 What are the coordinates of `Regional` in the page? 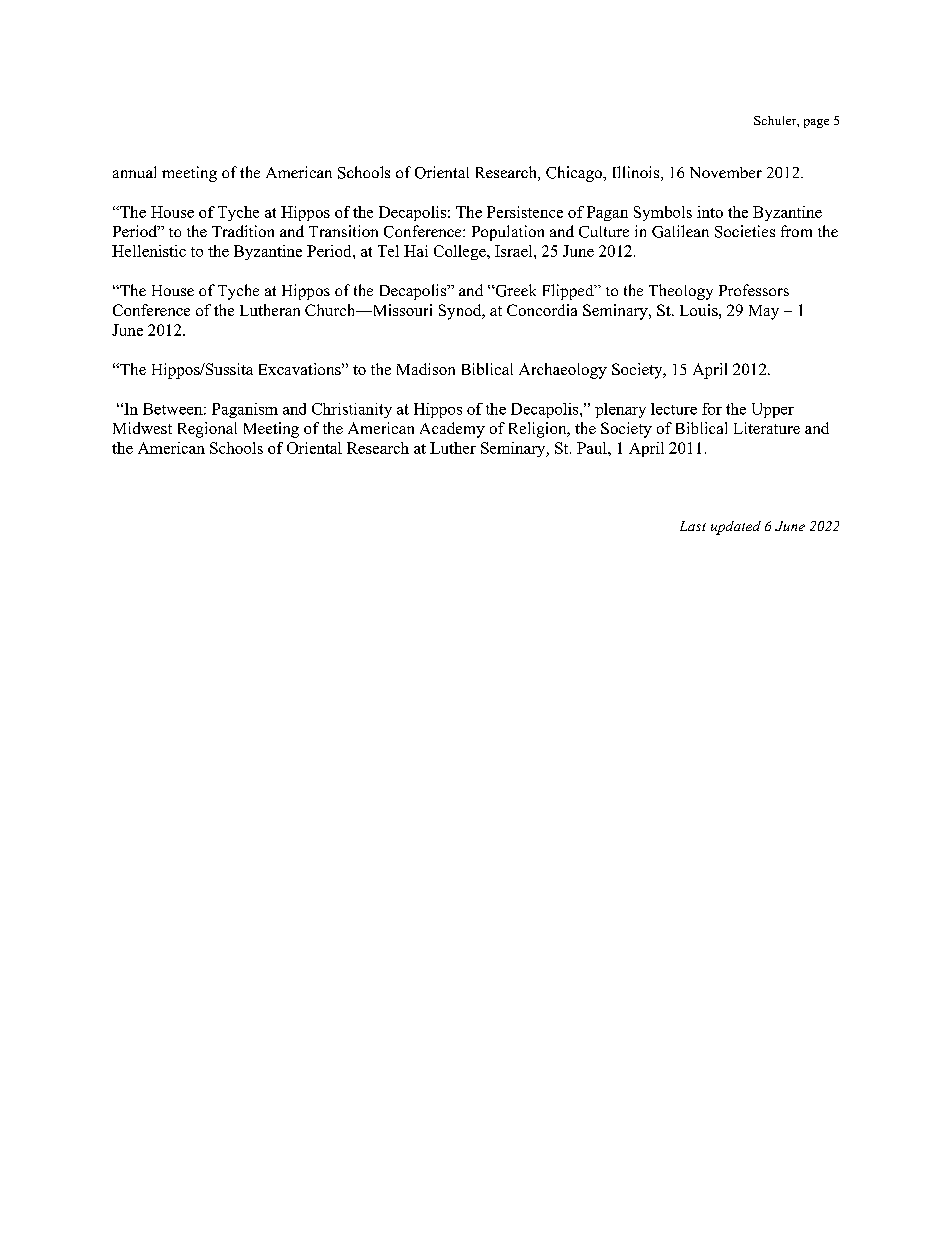 It's located at (207, 430).
